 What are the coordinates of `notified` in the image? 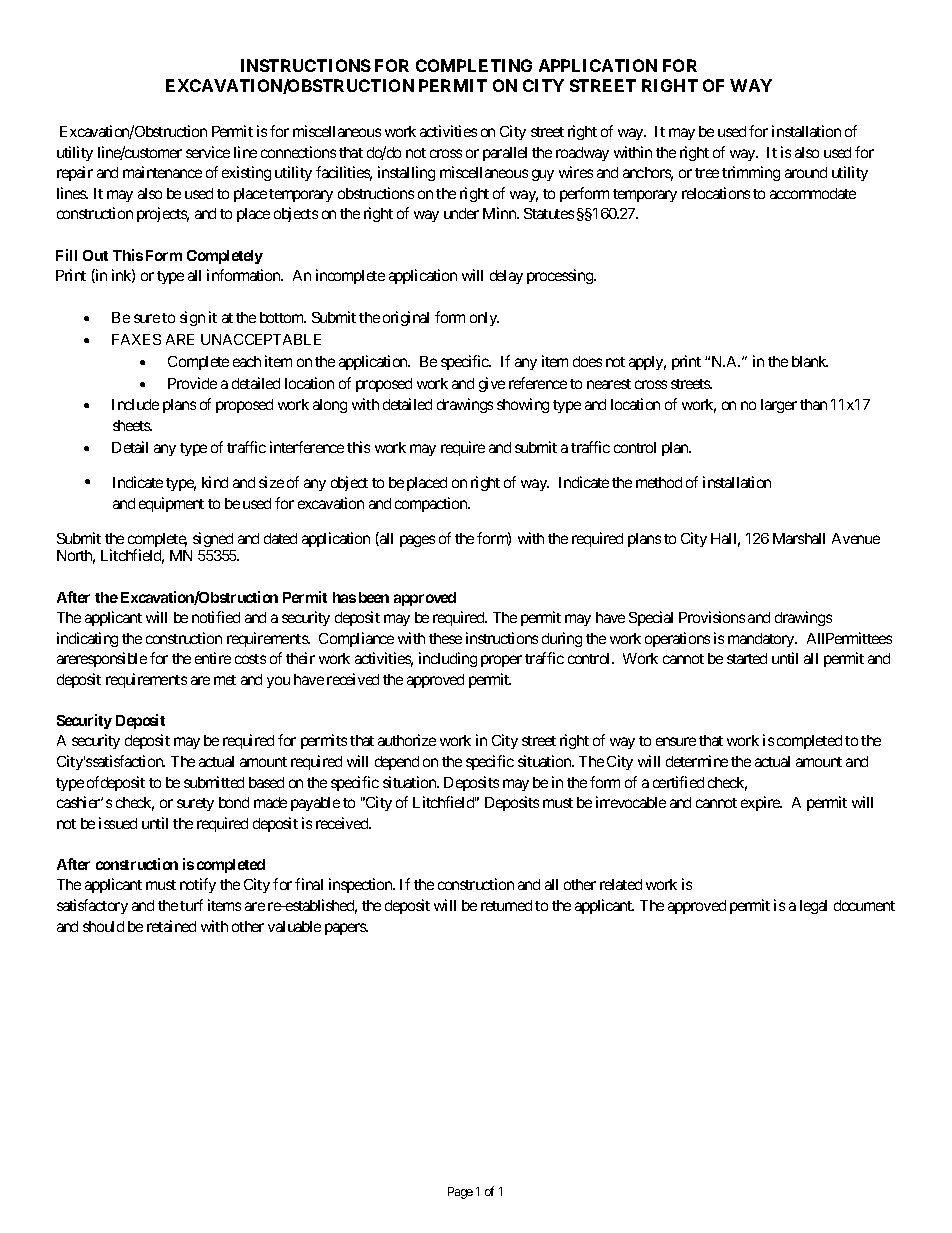 It's located at (216, 617).
